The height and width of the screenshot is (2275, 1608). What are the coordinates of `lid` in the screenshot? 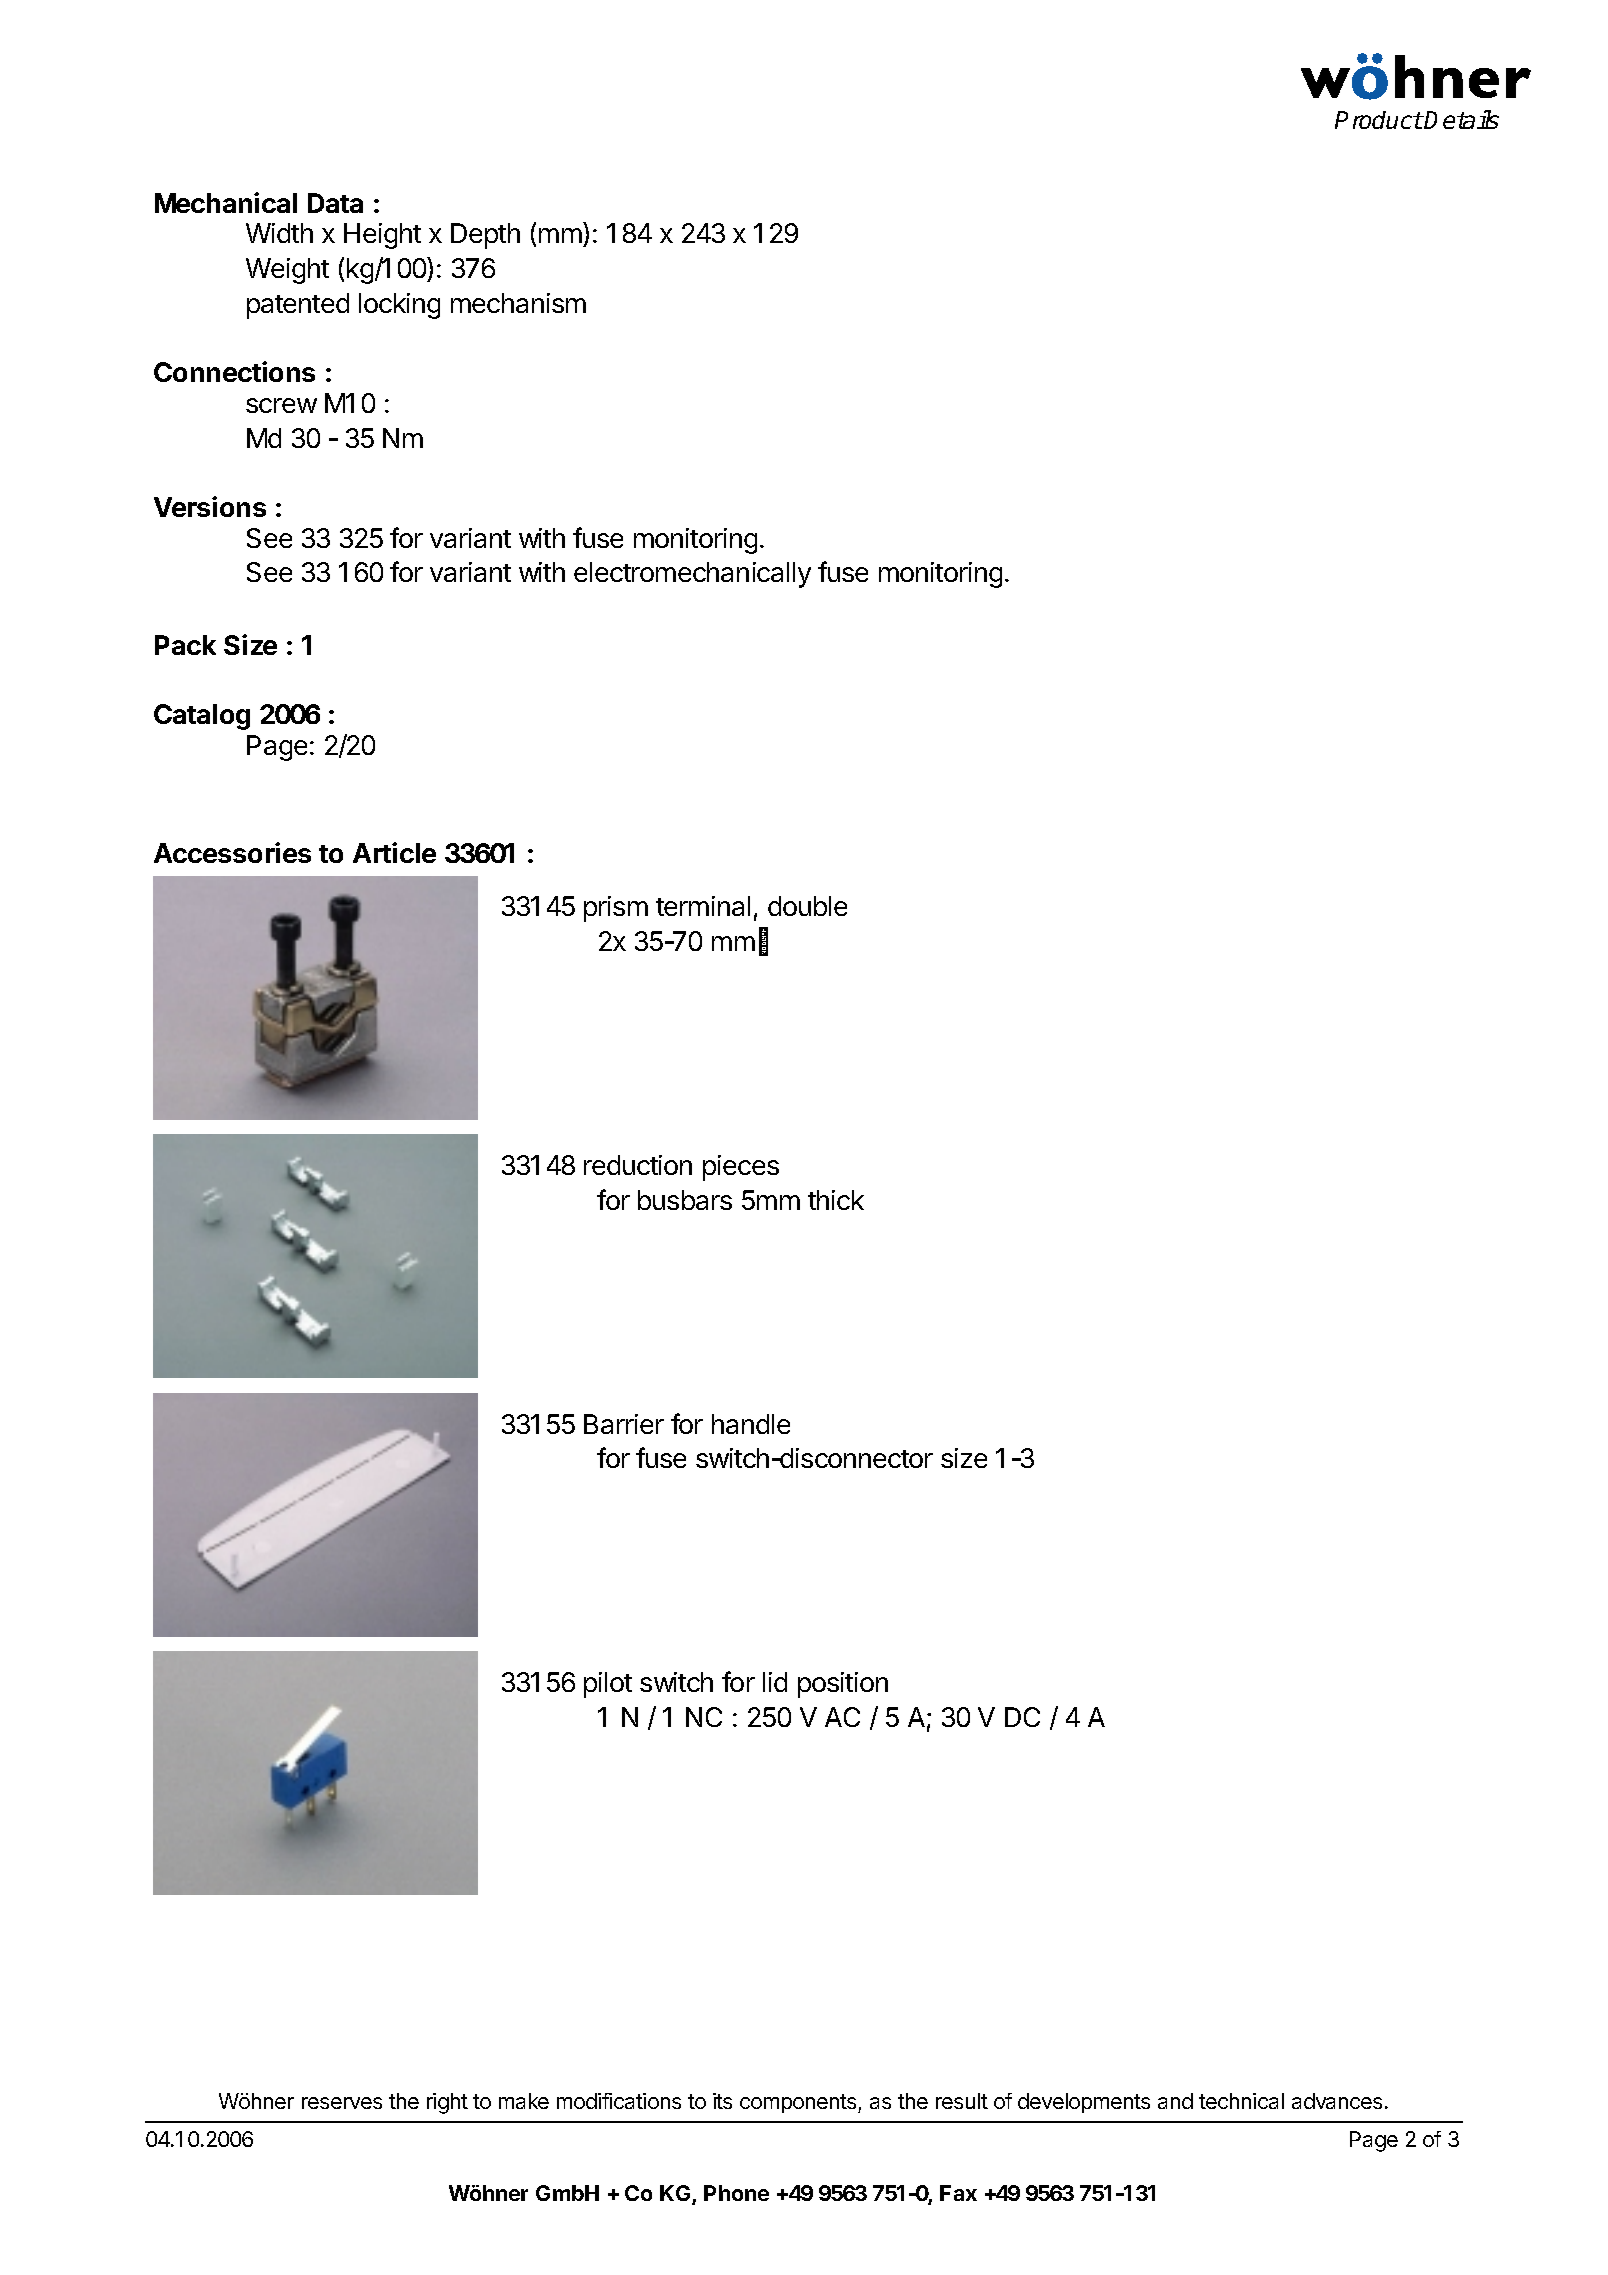 It's located at (775, 1682).
